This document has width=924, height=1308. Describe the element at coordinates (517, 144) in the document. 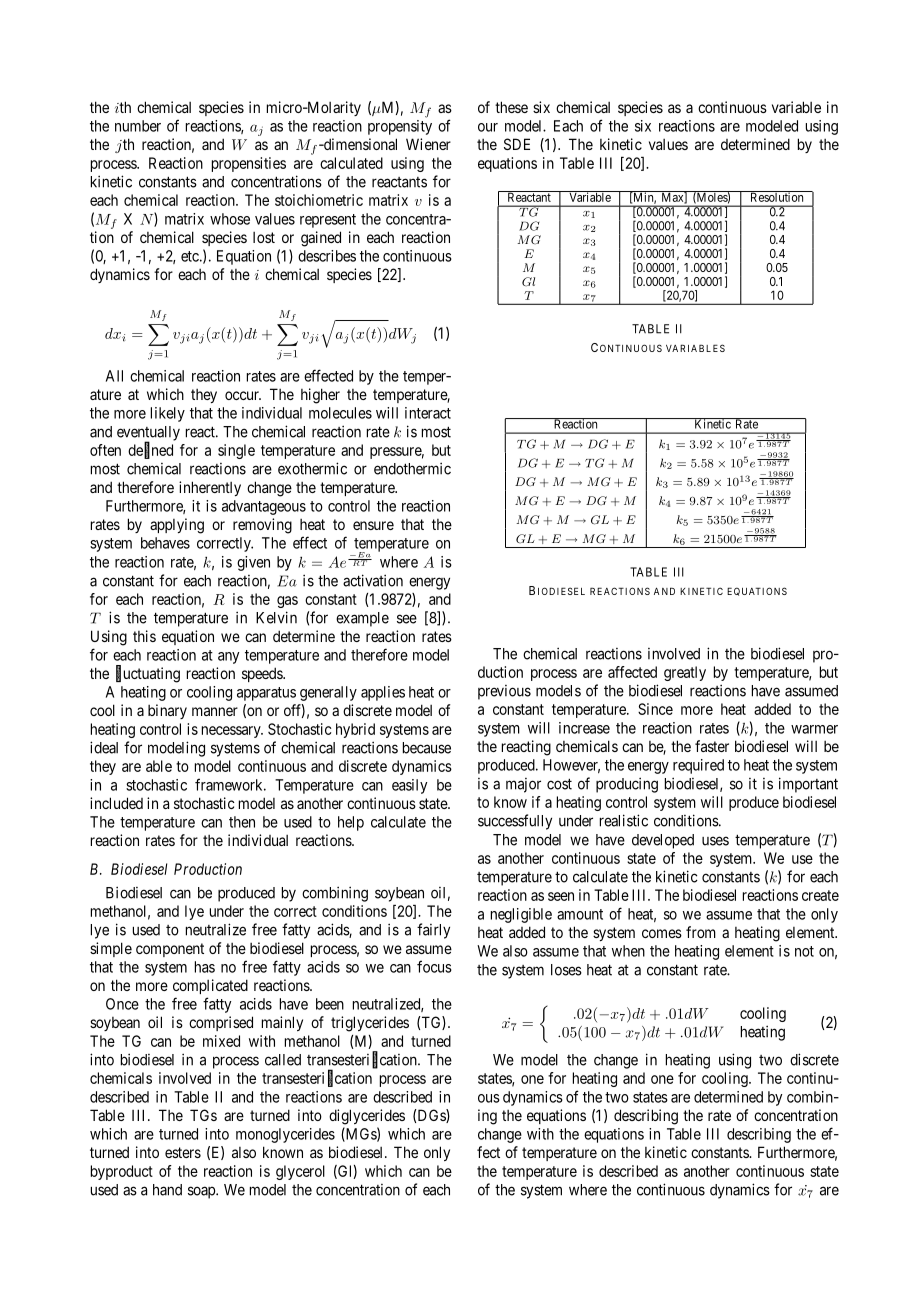

I see `SDE` at that location.
